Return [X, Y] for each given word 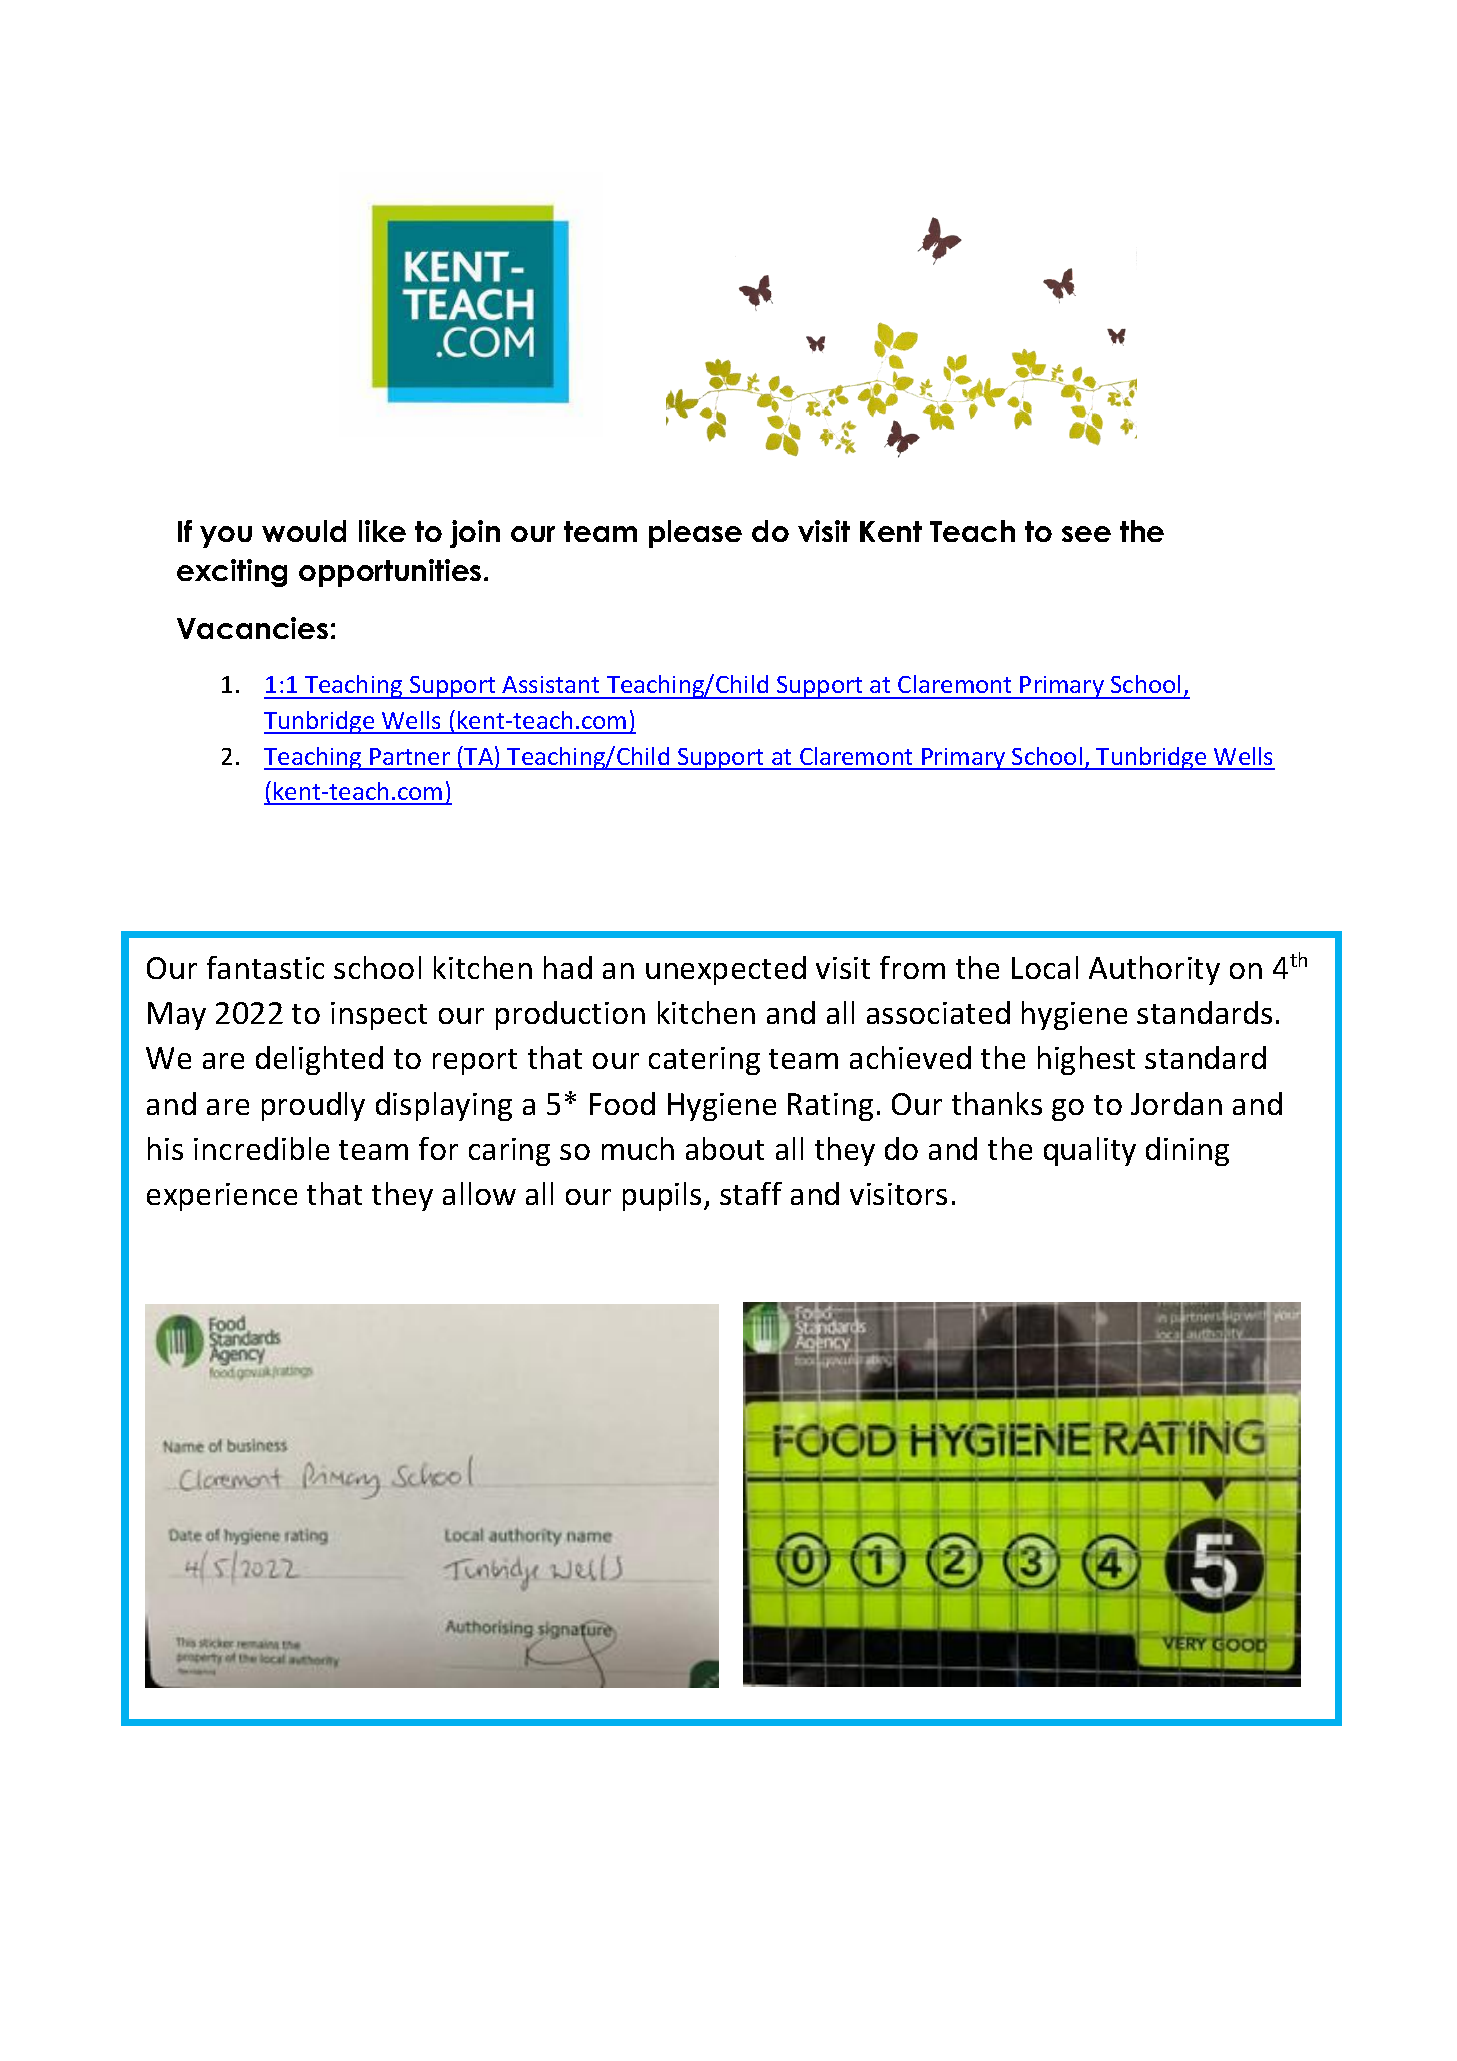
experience [222, 1197]
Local [1045, 967]
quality [1090, 1151]
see [1086, 534]
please [695, 534]
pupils [662, 1196]
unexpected [726, 970]
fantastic [265, 967]
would [304, 531]
